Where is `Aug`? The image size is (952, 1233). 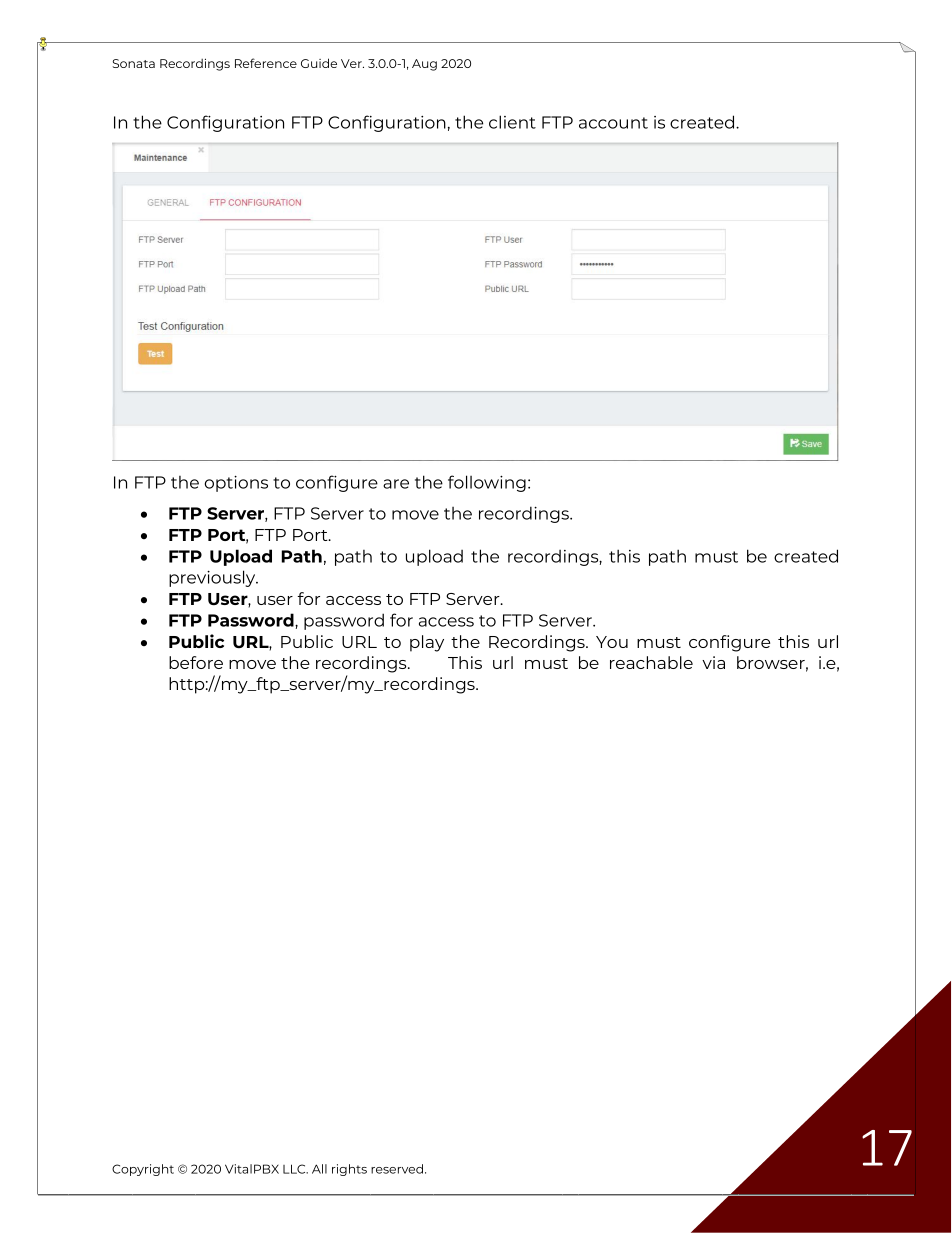
Aug is located at coordinates (424, 65).
